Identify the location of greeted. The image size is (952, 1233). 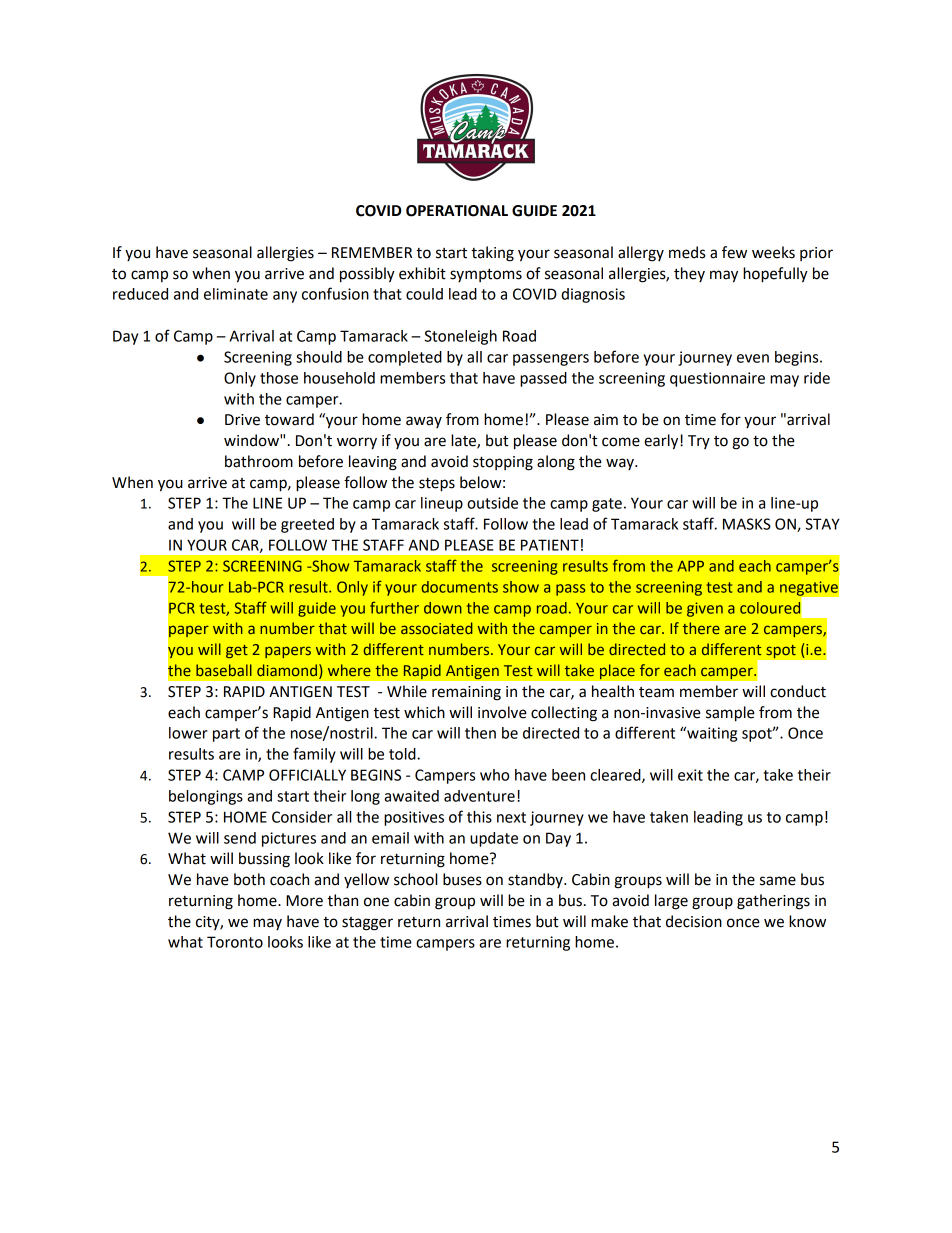
(307, 525).
